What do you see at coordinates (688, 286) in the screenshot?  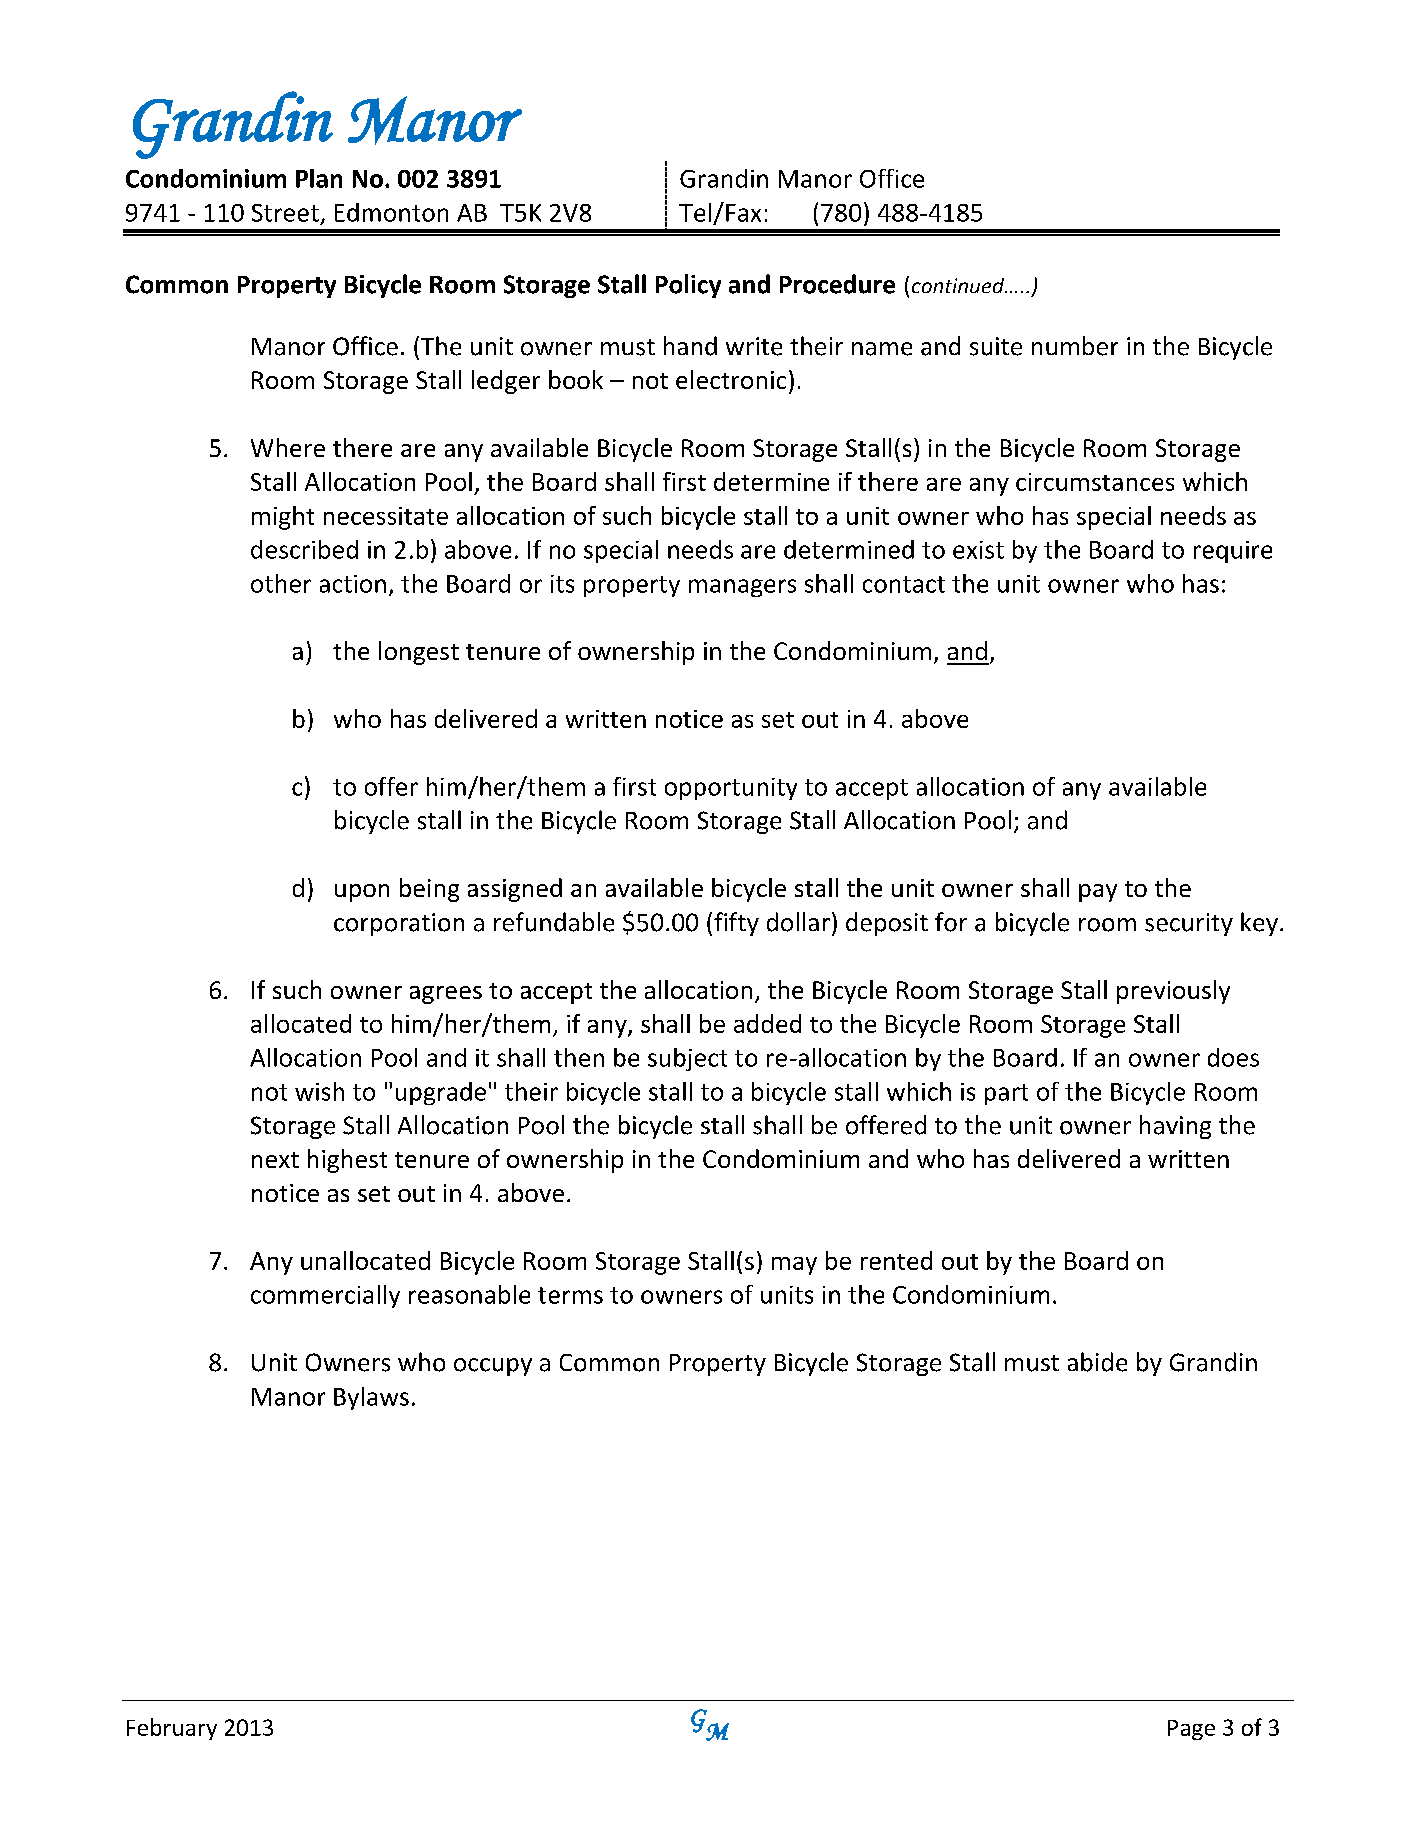 I see `Policy` at bounding box center [688, 286].
